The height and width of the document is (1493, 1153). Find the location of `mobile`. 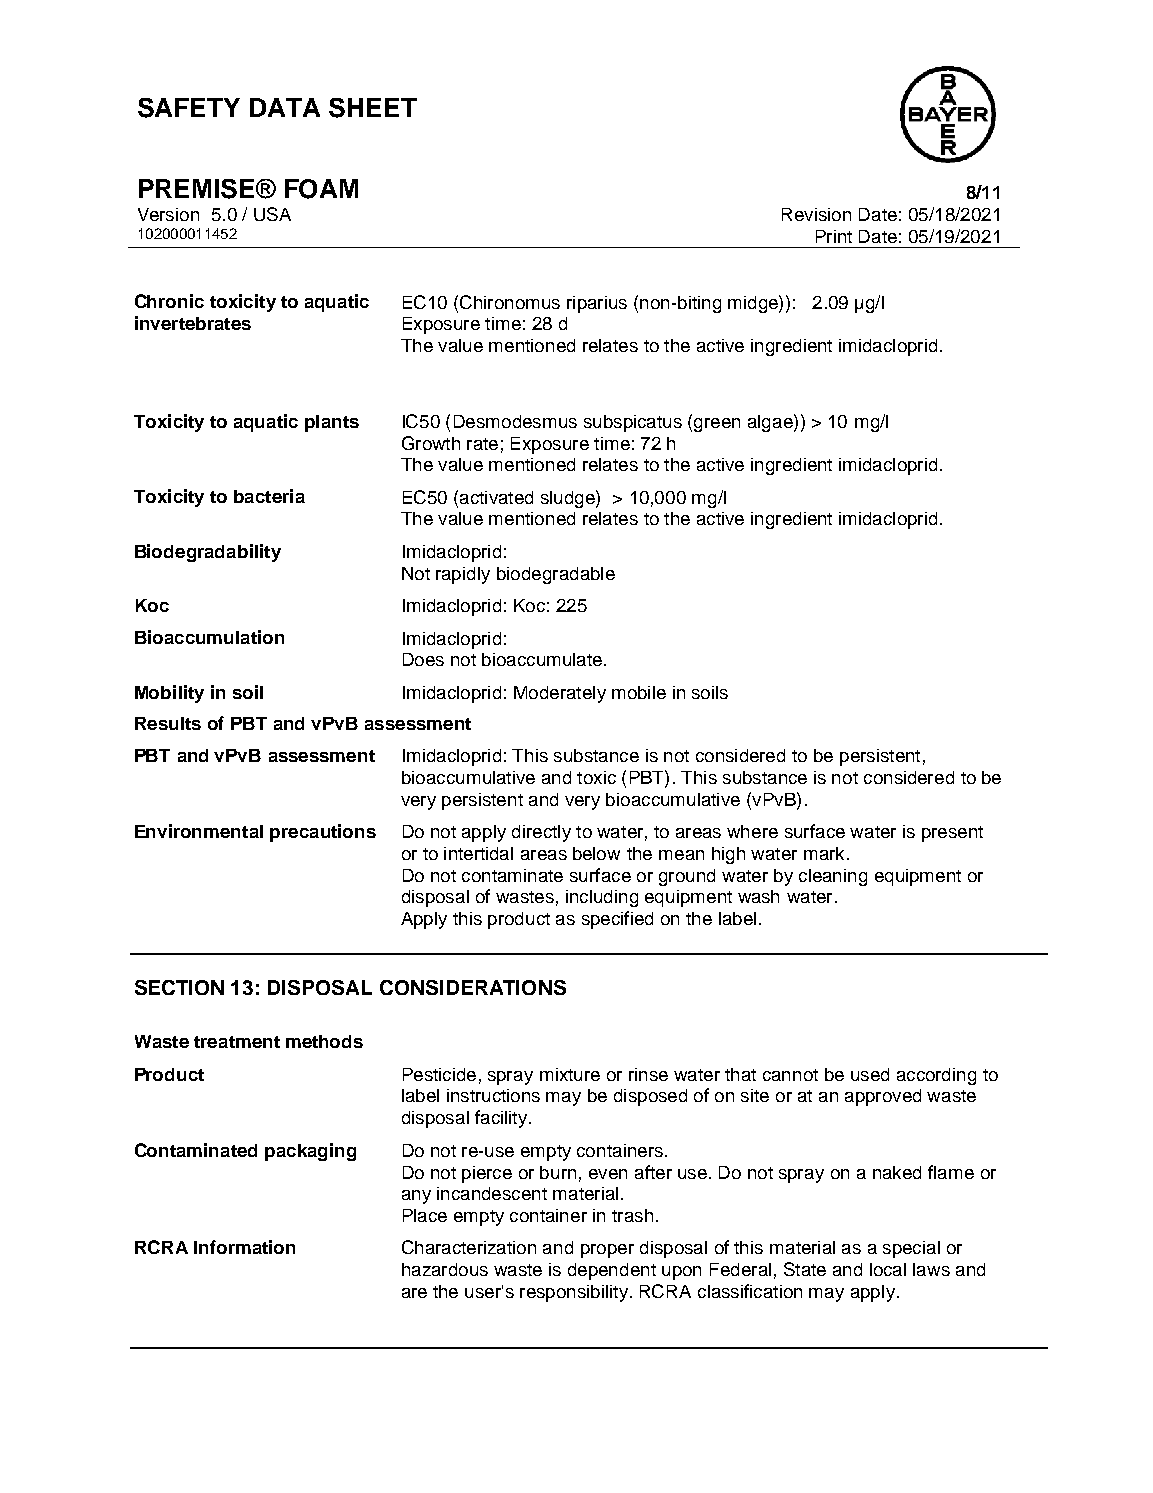

mobile is located at coordinates (639, 692).
